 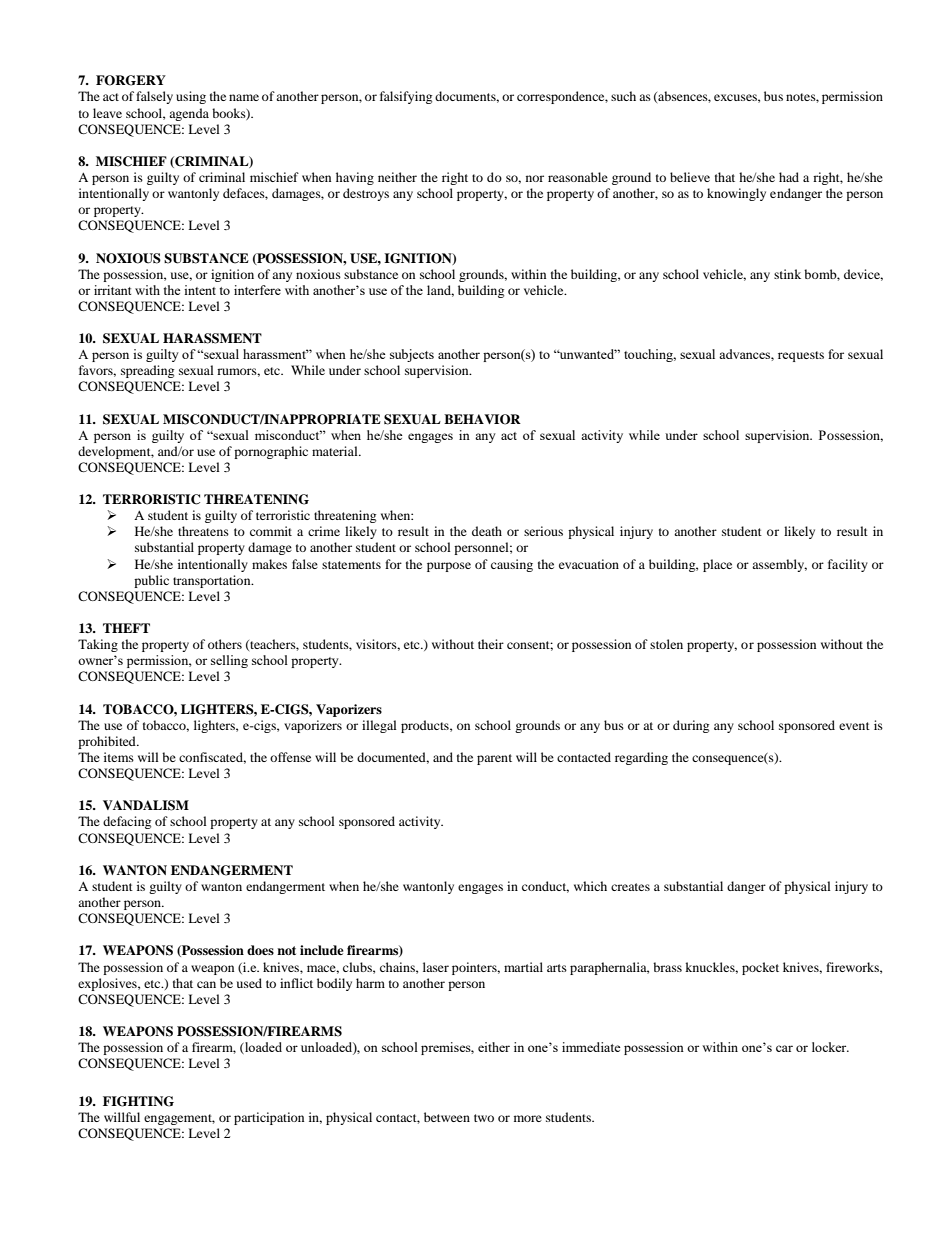 I want to click on assembly, so click(x=779, y=565).
